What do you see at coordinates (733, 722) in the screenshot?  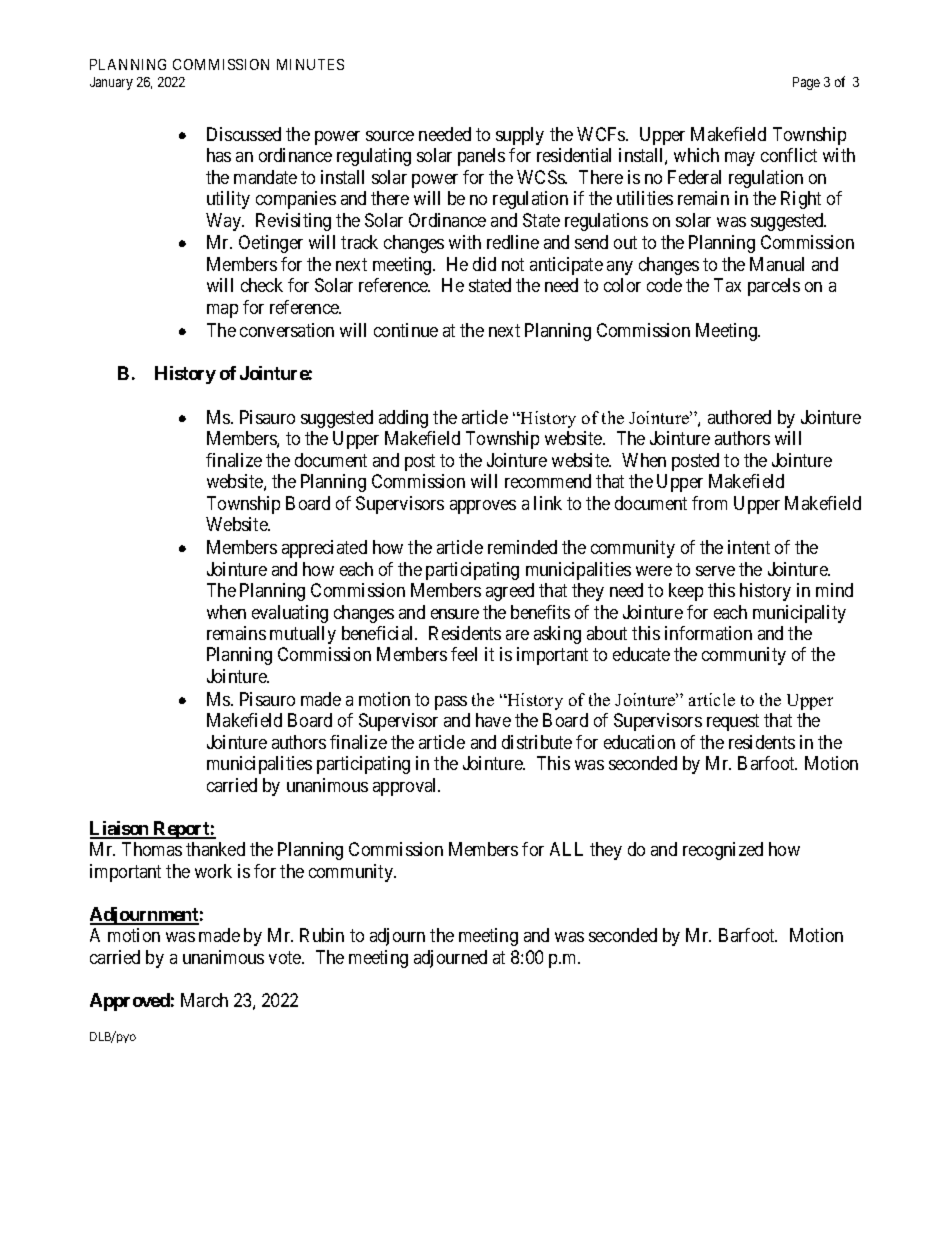 I see `request` at bounding box center [733, 722].
